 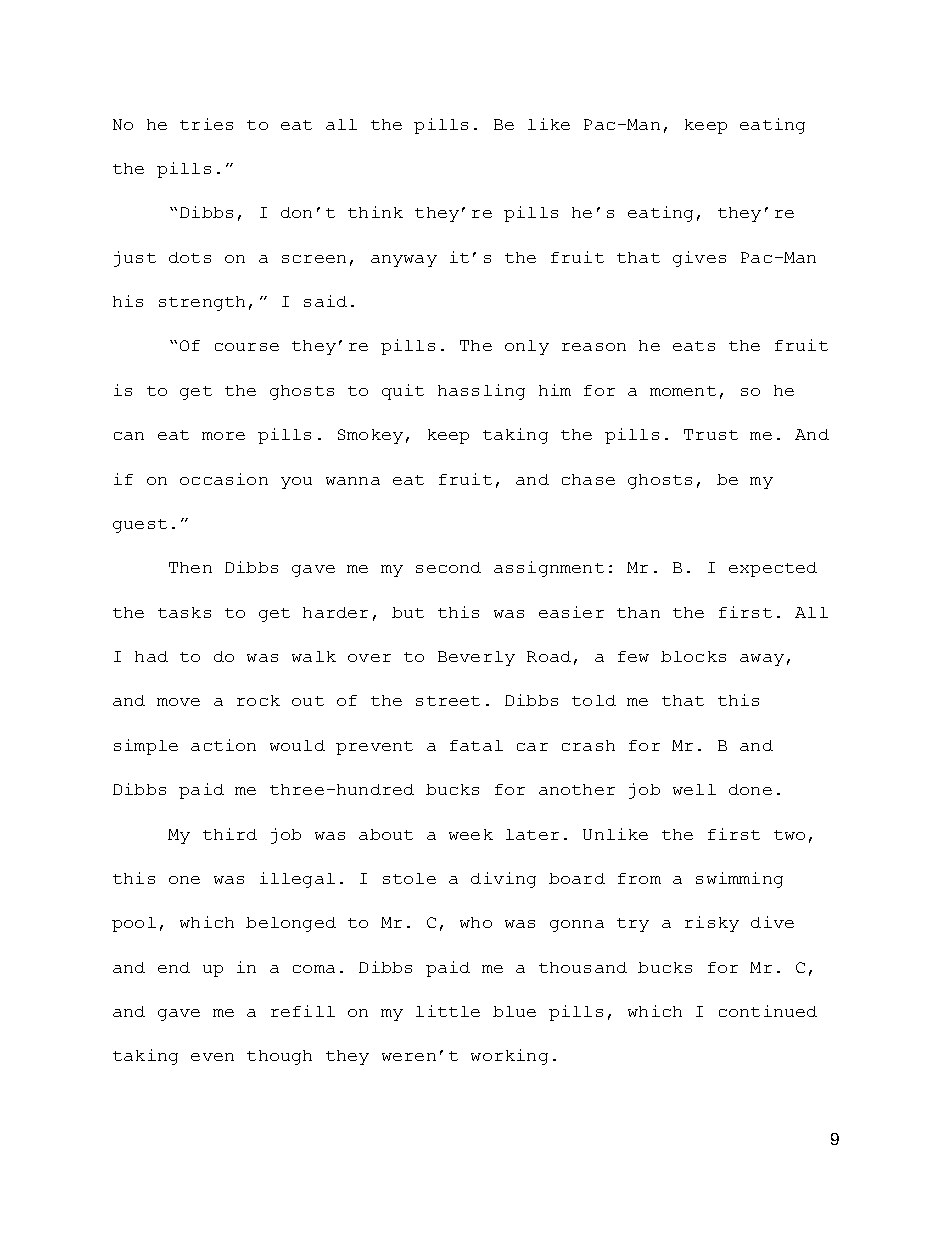 What do you see at coordinates (471, 834) in the image?
I see `week` at bounding box center [471, 834].
